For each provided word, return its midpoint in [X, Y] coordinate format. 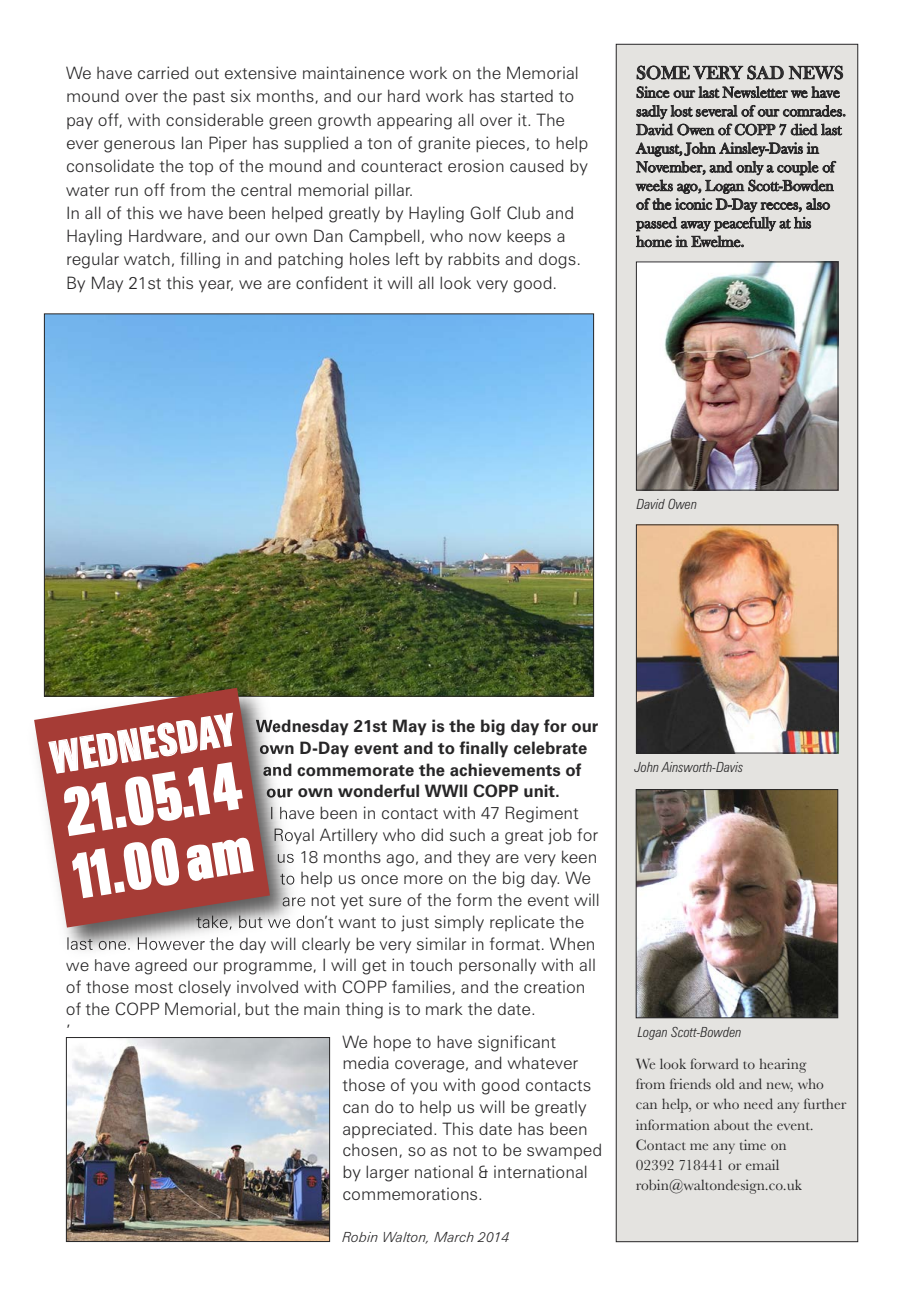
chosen [371, 1151]
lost [681, 111]
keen [579, 856]
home [654, 241]
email [762, 1164]
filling [200, 260]
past [209, 98]
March [454, 1237]
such [467, 834]
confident [332, 282]
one [111, 944]
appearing [414, 121]
